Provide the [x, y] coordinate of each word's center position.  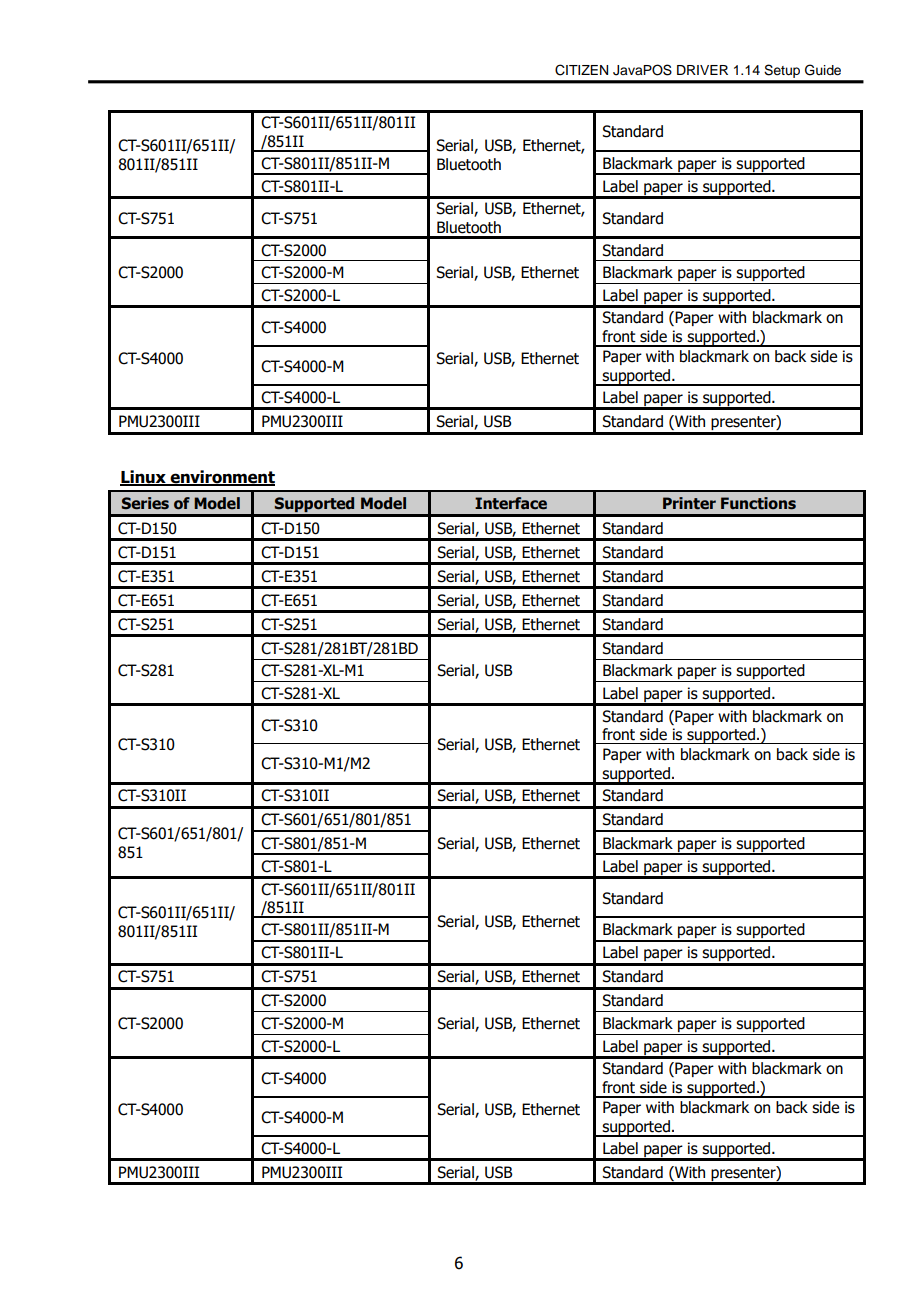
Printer [689, 503]
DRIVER [702, 70]
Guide [823, 70]
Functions [758, 503]
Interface [511, 503]
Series [145, 503]
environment [221, 477]
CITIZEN [581, 70]
